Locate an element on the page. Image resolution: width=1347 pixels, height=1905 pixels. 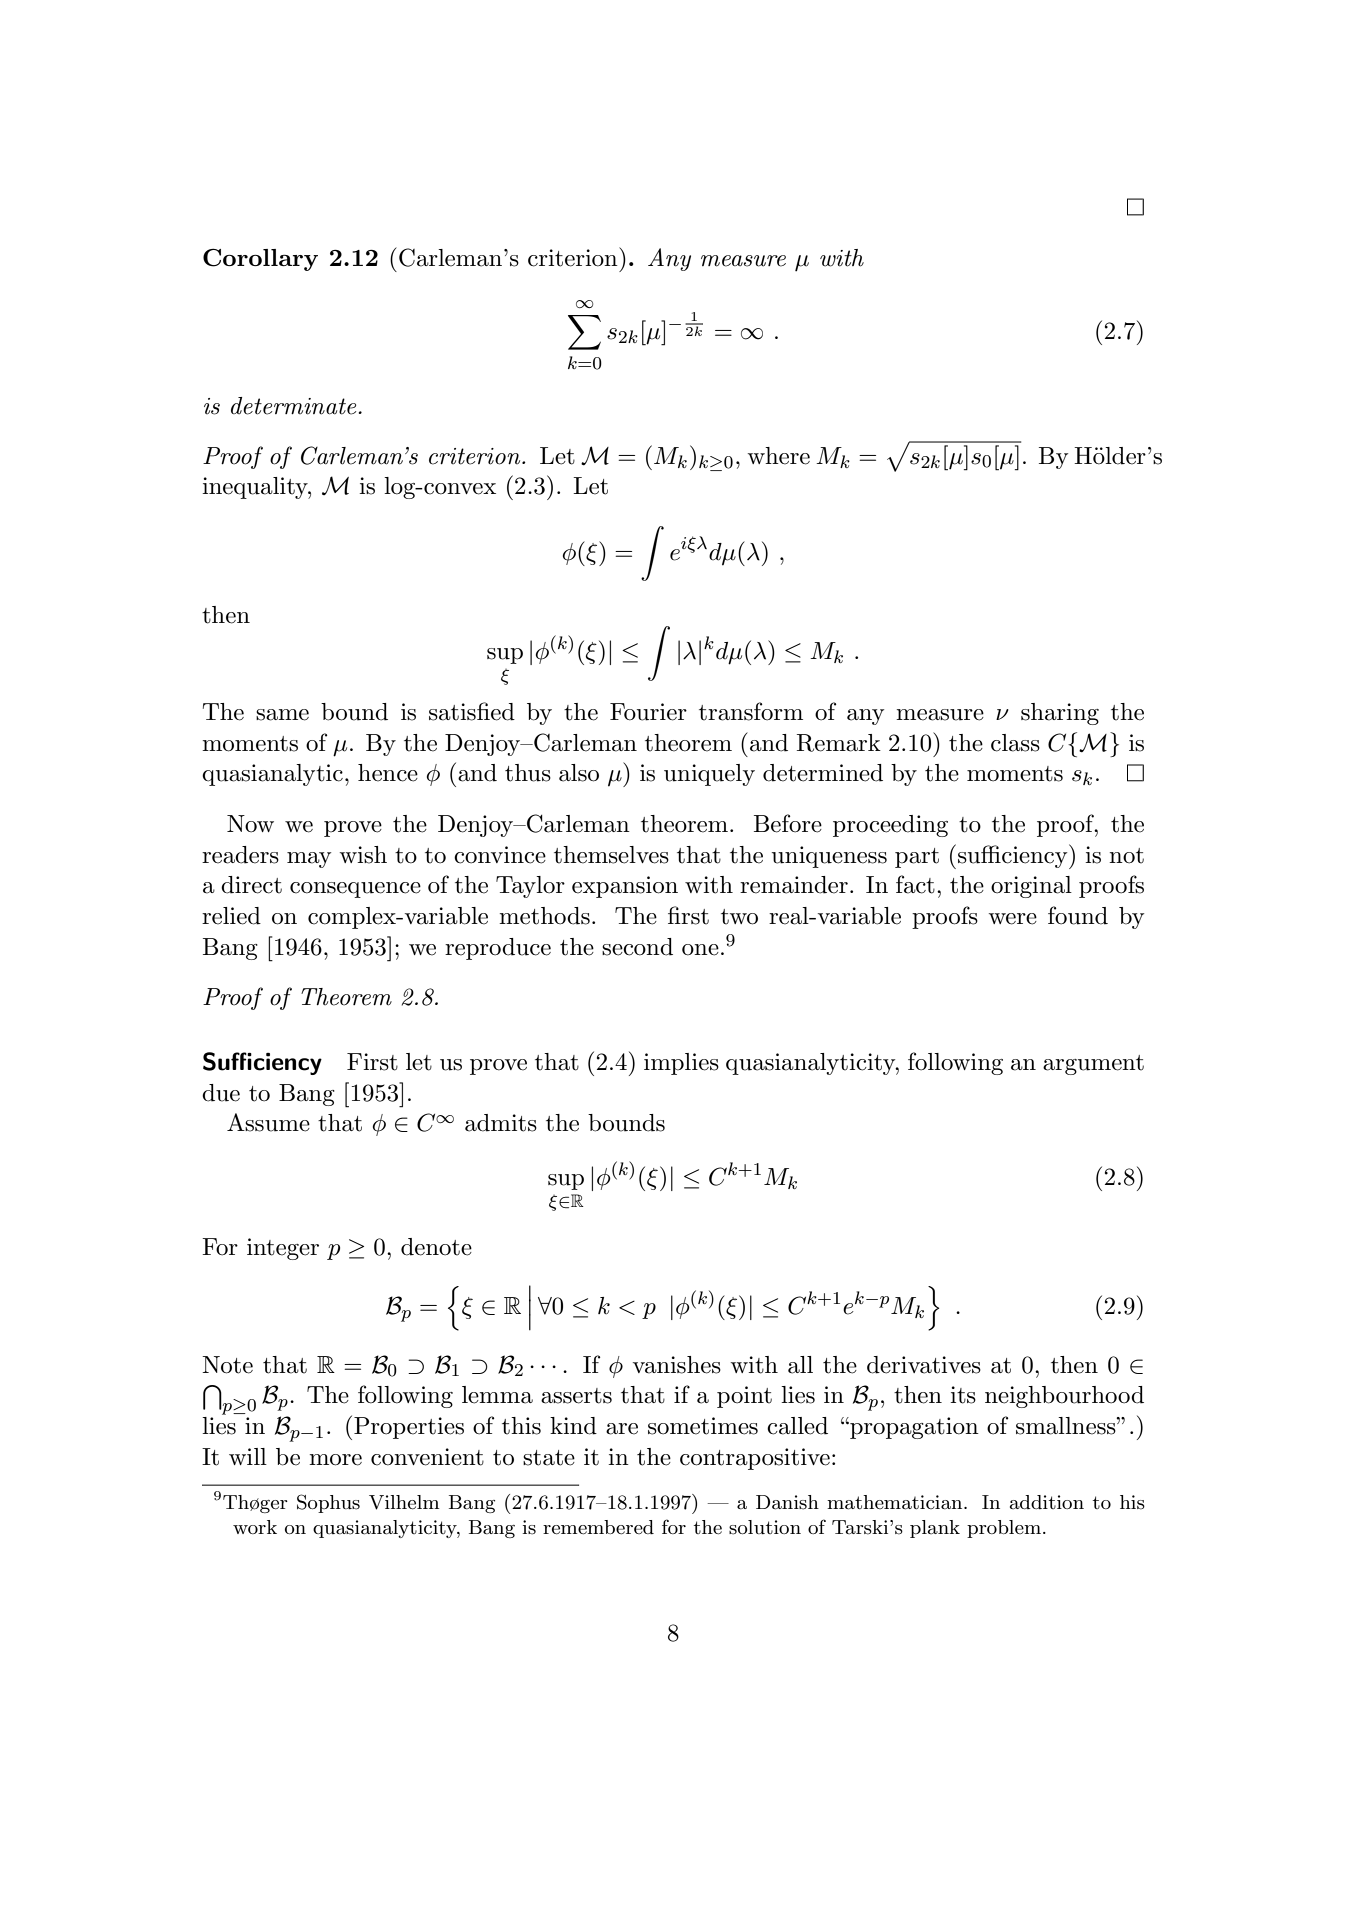
integer is located at coordinates (283, 1249).
